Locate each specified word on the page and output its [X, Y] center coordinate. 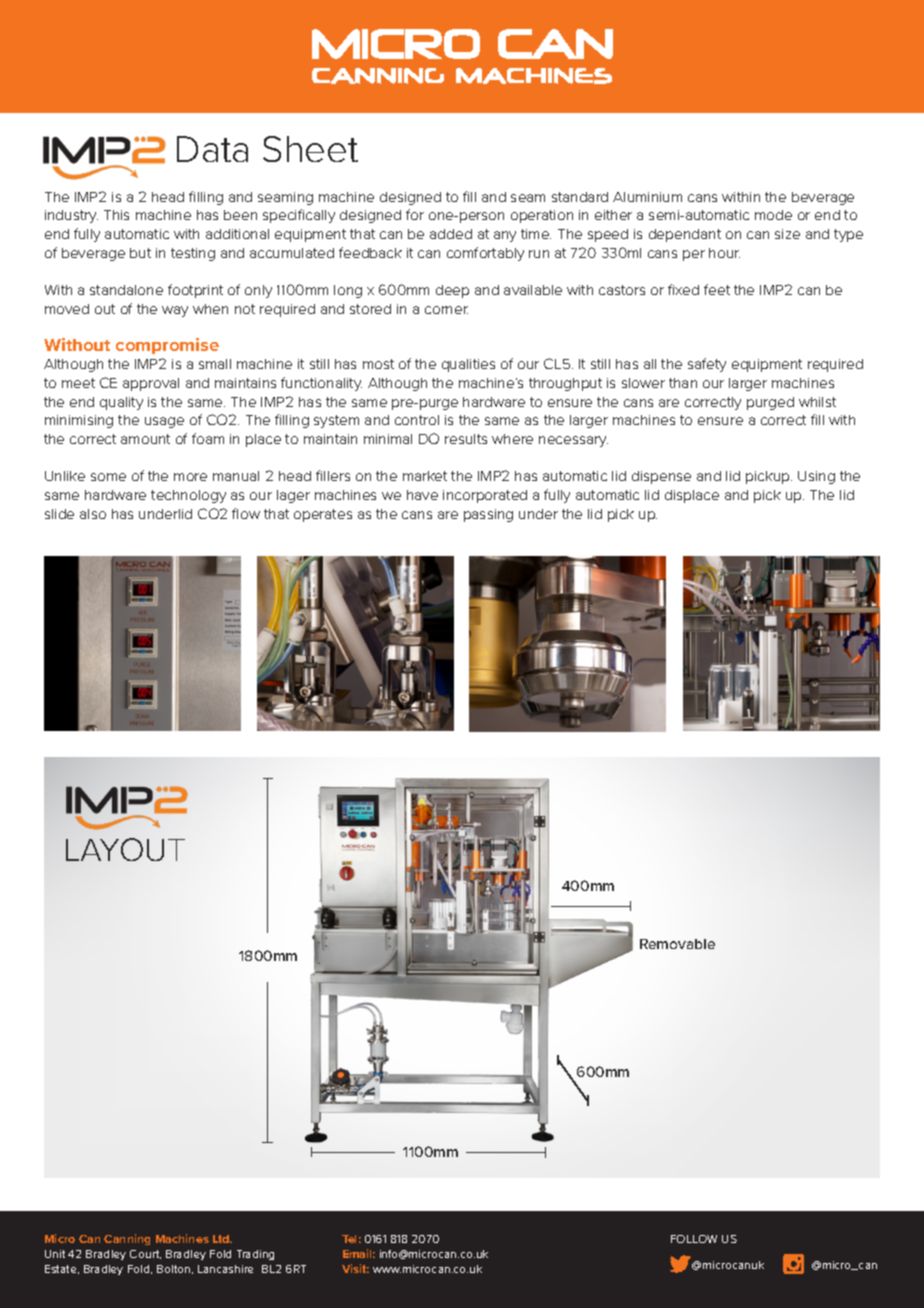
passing [488, 515]
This [116, 215]
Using [816, 477]
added [451, 234]
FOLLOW [694, 1239]
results [466, 439]
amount [145, 439]
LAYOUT [125, 849]
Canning [127, 1239]
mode [773, 215]
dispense [661, 477]
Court [145, 1254]
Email [359, 1253]
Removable [677, 944]
